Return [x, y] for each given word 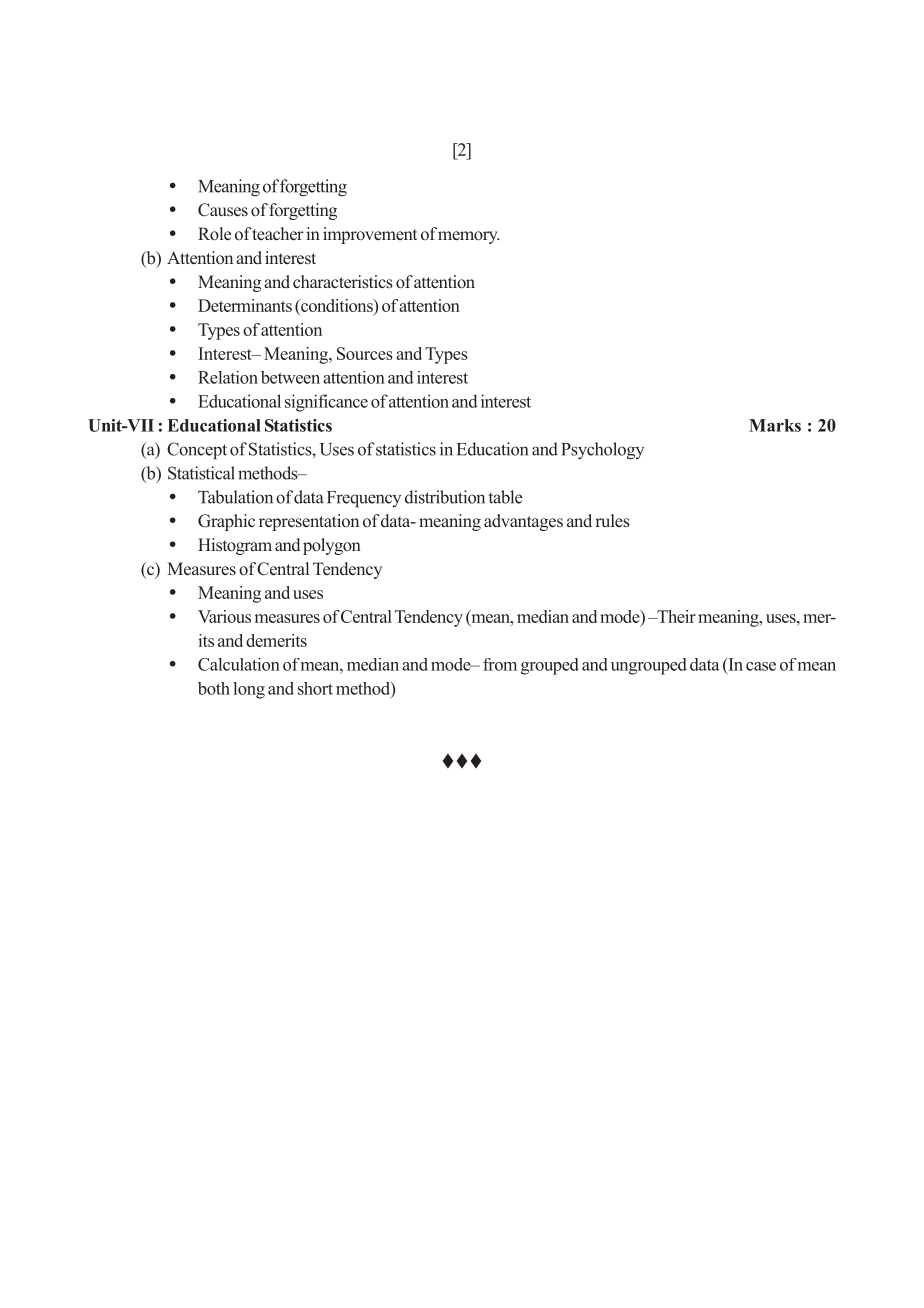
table [505, 497]
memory [469, 237]
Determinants [245, 305]
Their [675, 616]
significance [326, 403]
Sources [365, 353]
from [500, 664]
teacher [277, 234]
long [249, 690]
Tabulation [235, 497]
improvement [370, 235]
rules [612, 521]
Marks [775, 425]
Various [224, 616]
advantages [523, 522]
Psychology [602, 451]
